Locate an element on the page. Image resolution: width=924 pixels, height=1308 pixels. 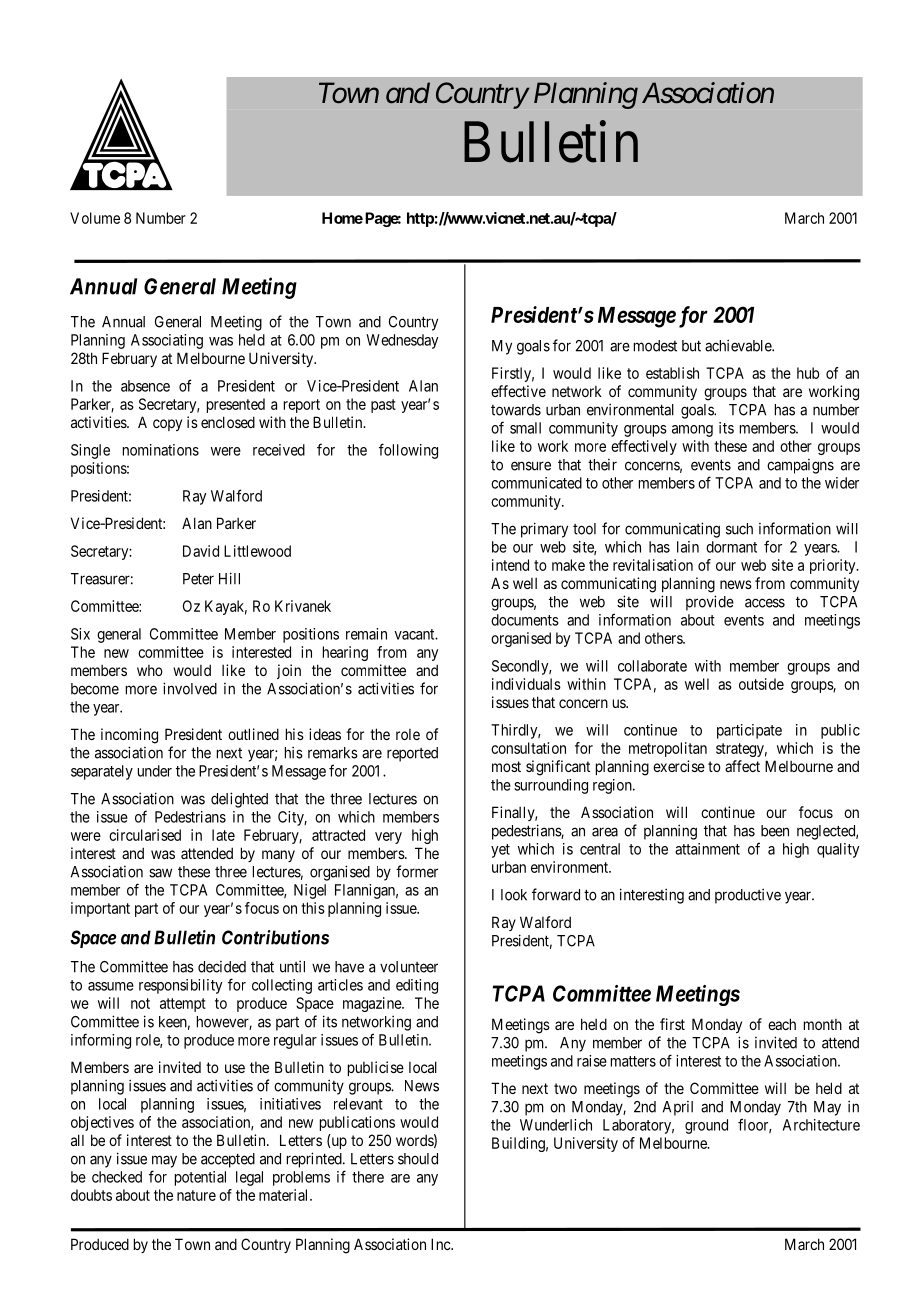
outside is located at coordinates (761, 684).
